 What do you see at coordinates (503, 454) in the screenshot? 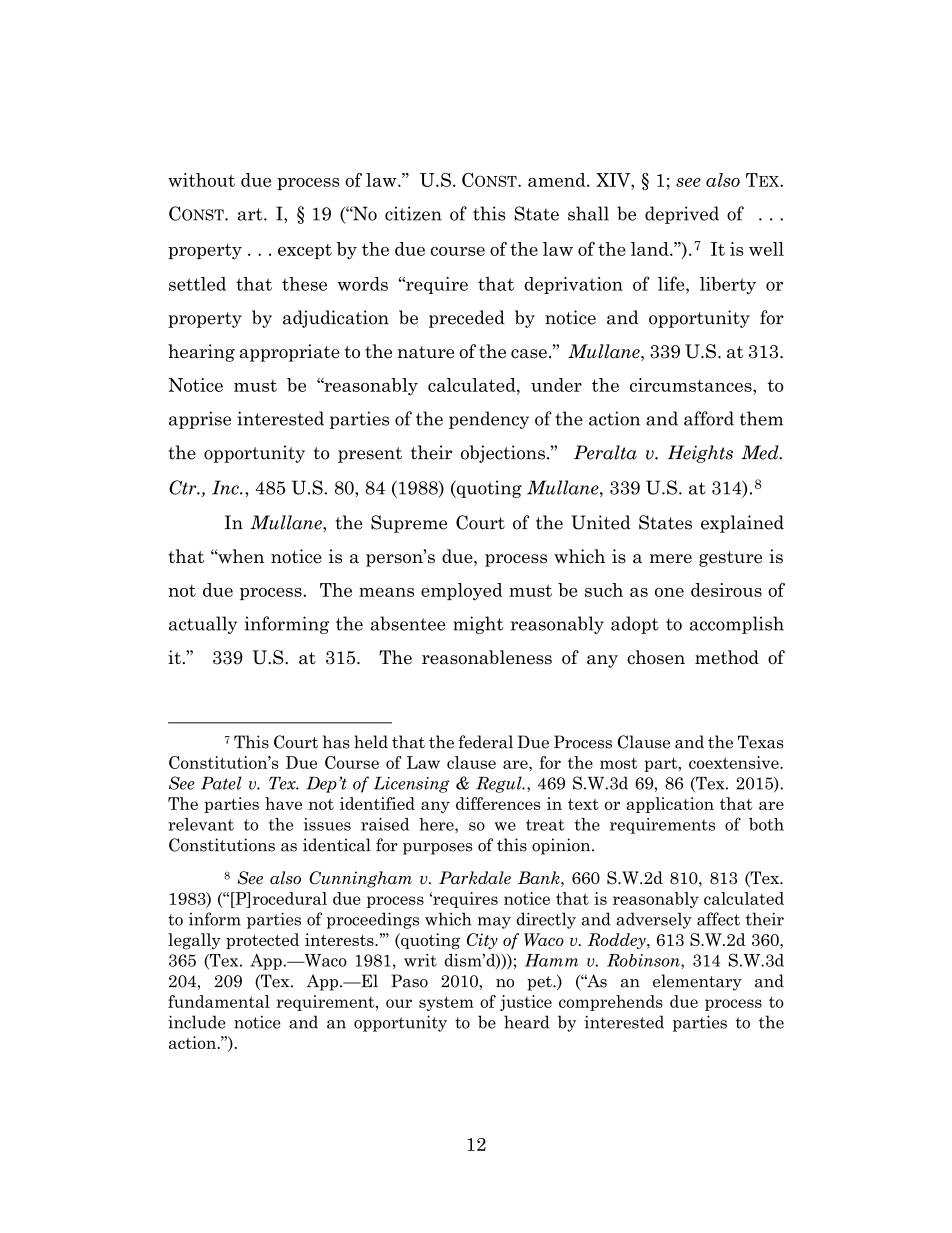
I see `objections` at bounding box center [503, 454].
